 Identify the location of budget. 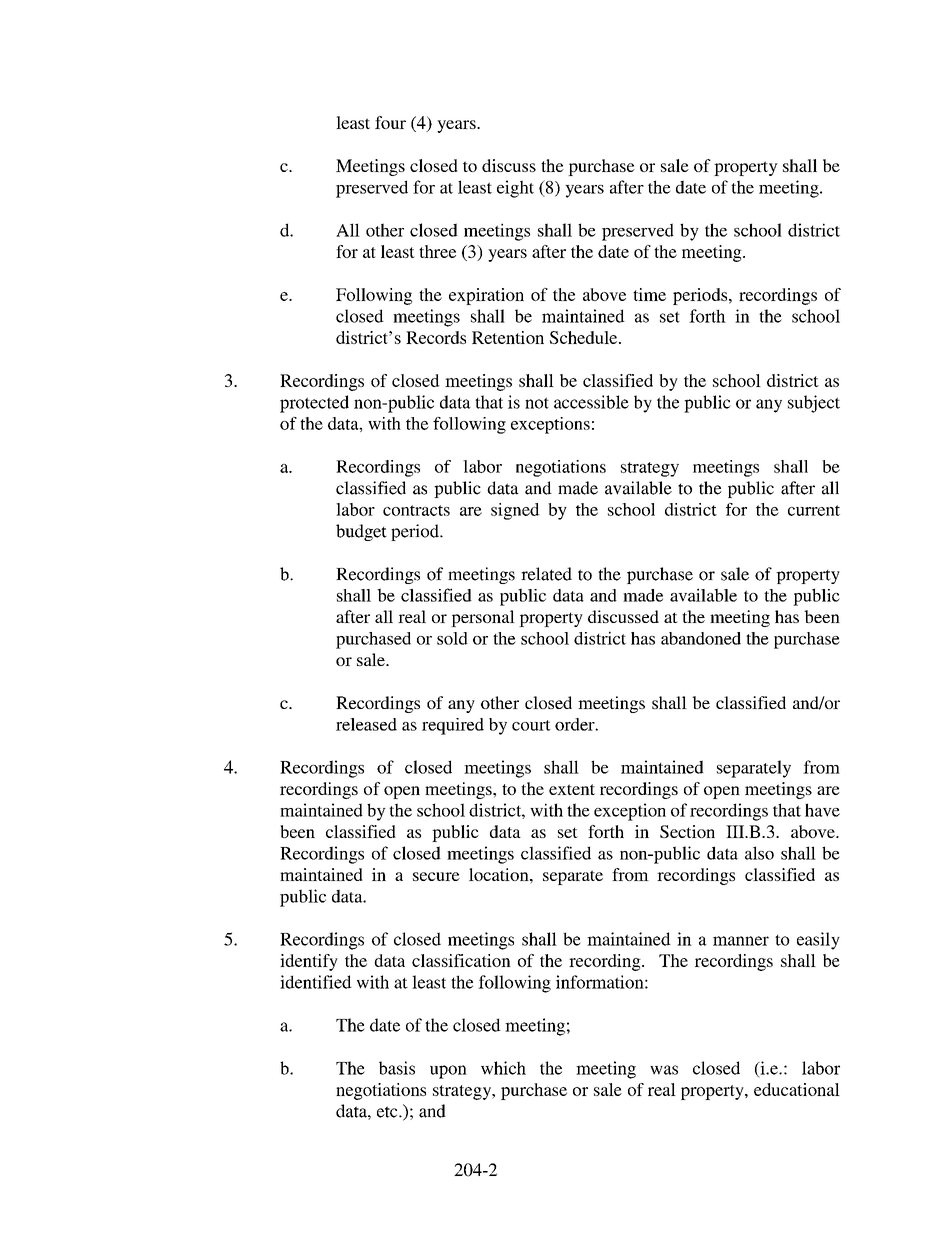
(361, 532).
